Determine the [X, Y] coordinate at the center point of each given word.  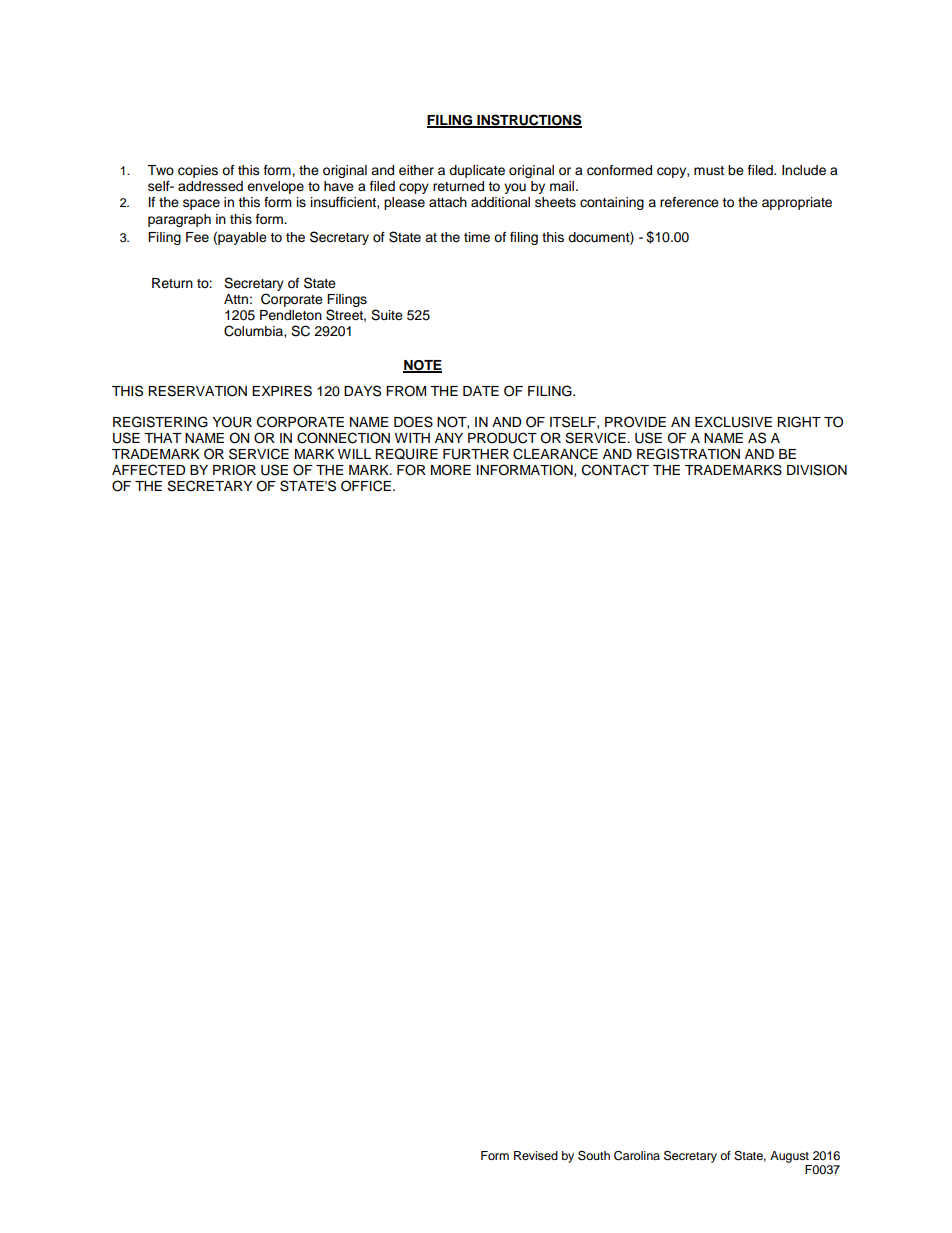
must [709, 170]
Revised [536, 1155]
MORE [451, 470]
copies [198, 171]
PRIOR [234, 470]
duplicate [477, 171]
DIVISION [817, 470]
